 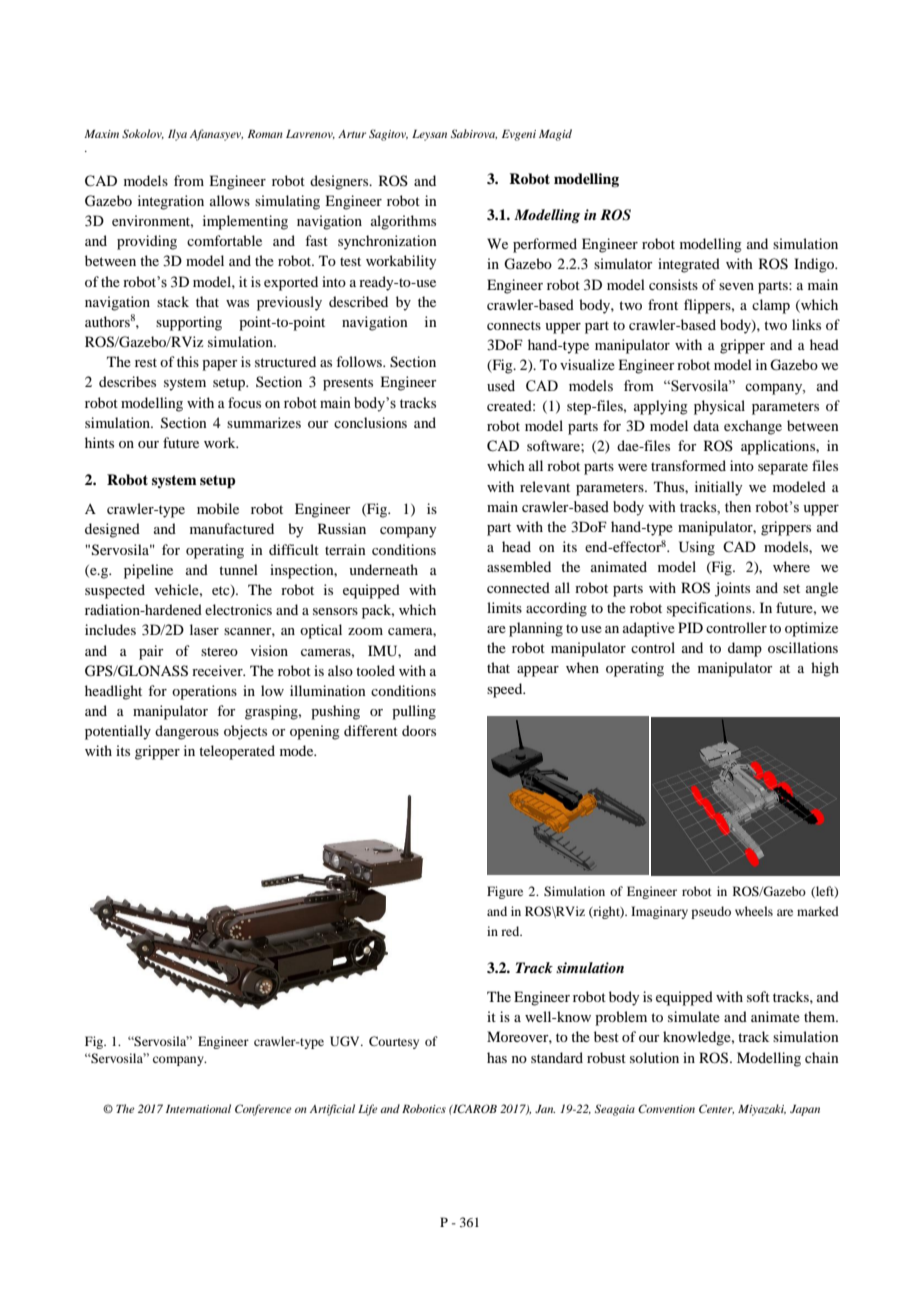 I want to click on limits, so click(x=504, y=607).
